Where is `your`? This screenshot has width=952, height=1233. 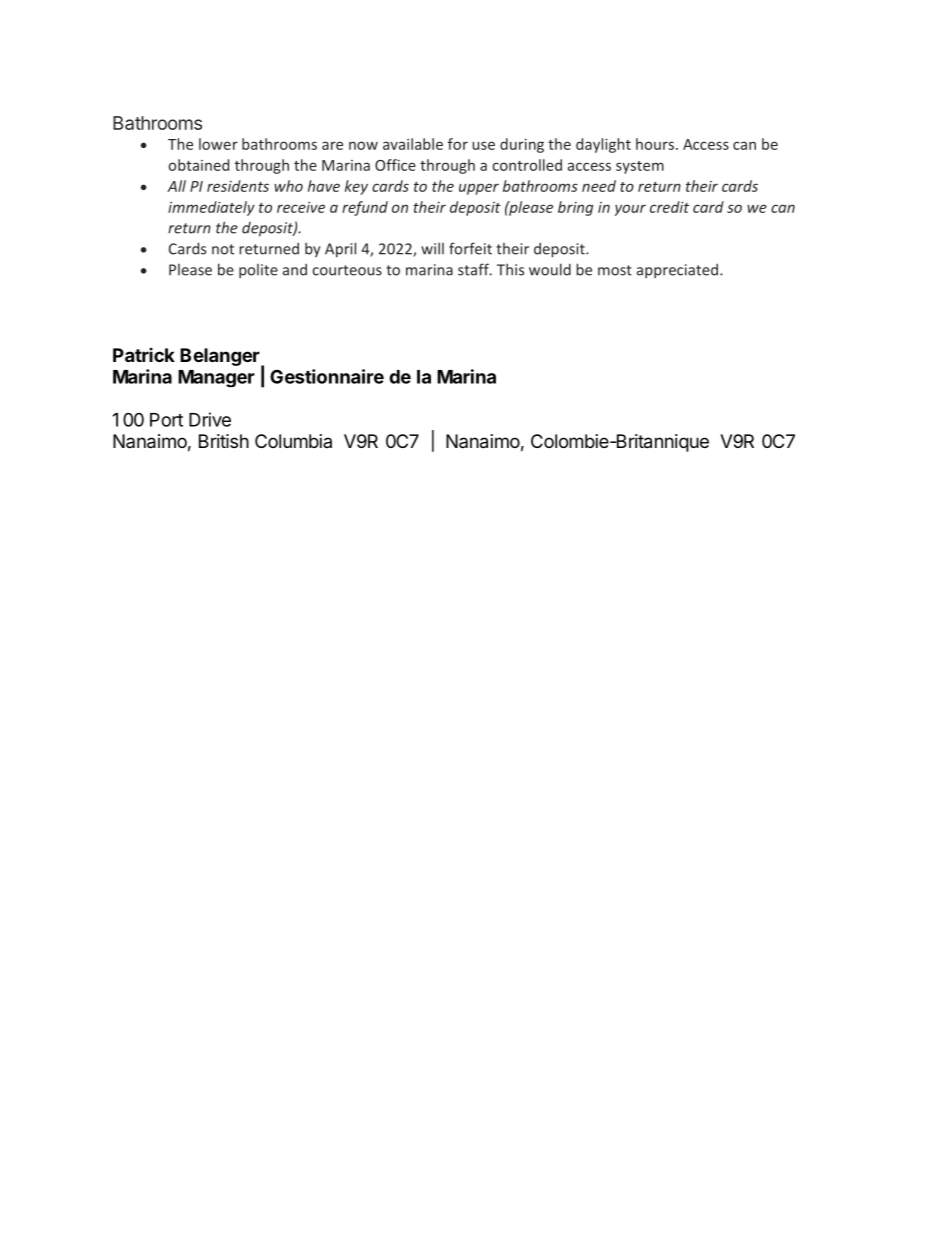
your is located at coordinates (630, 210).
